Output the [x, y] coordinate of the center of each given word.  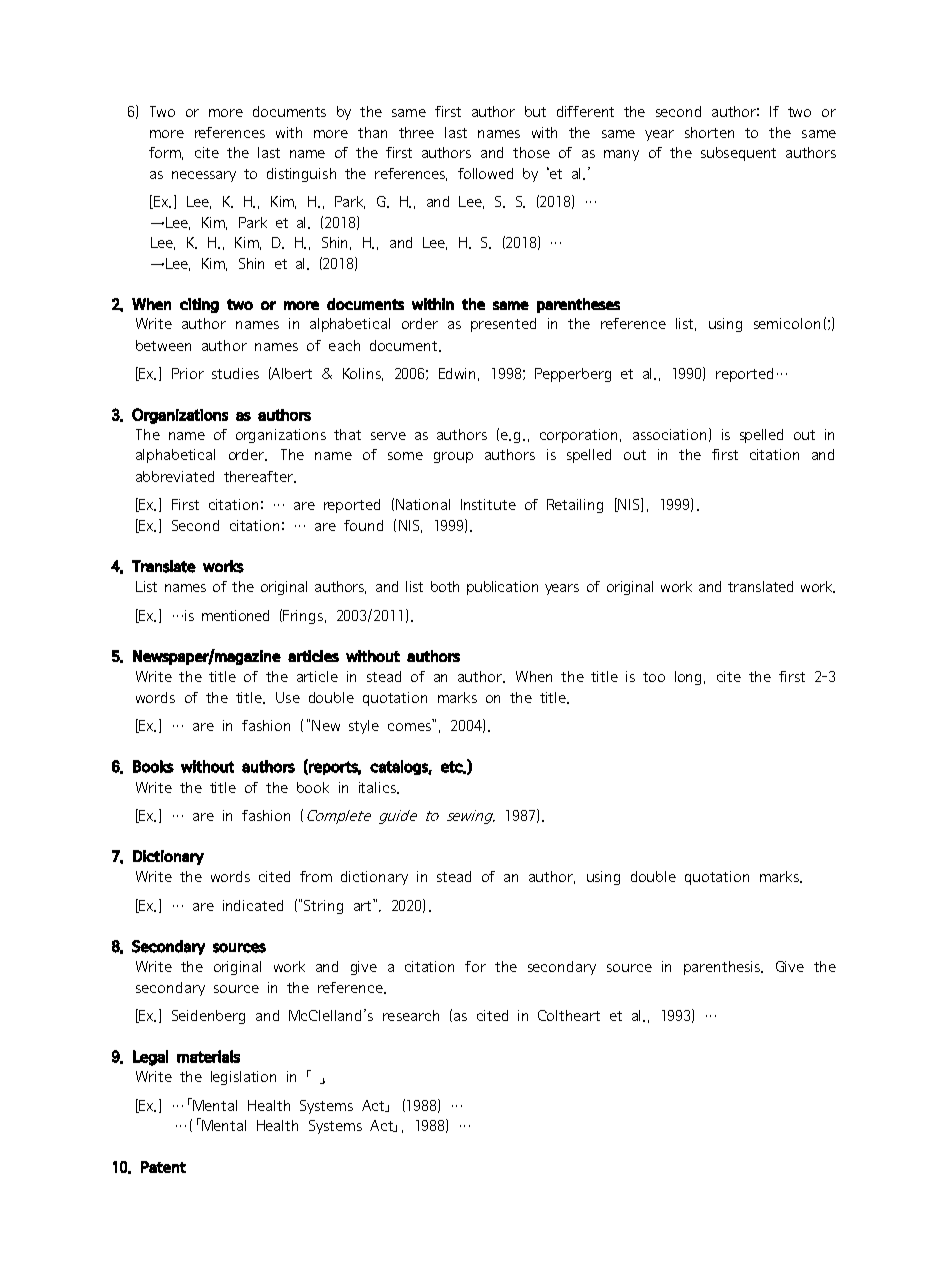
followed [485, 173]
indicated [253, 905]
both [445, 586]
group [453, 457]
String [323, 907]
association [669, 434]
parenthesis [723, 968]
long [690, 678]
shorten [709, 132]
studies [235, 373]
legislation [243, 1078]
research [411, 1015]
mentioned [235, 615]
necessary [204, 176]
